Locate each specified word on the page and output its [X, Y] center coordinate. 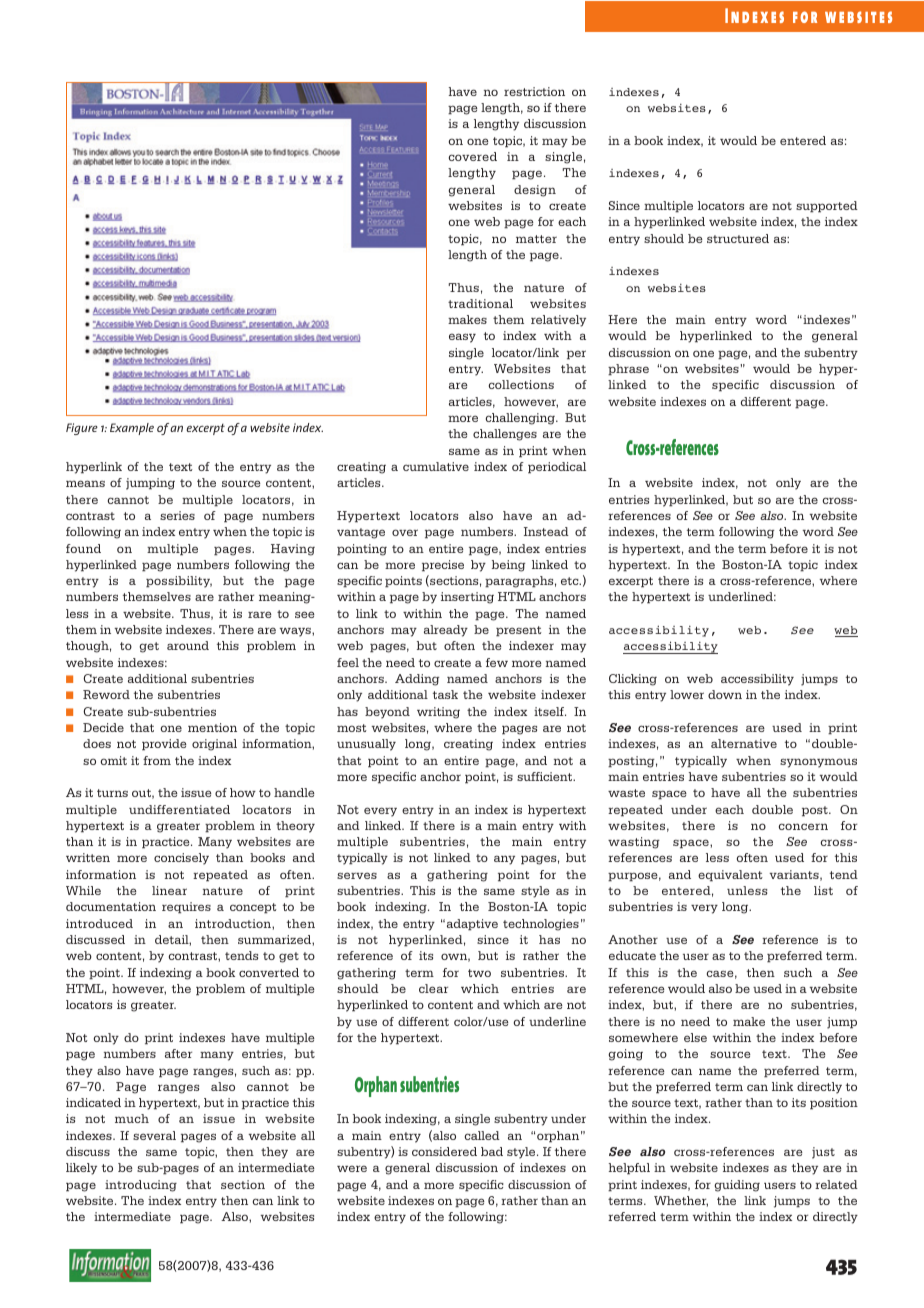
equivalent [730, 876]
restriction [534, 91]
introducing [141, 1186]
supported [827, 207]
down [725, 694]
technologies [541, 925]
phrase [628, 370]
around [188, 645]
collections [521, 384]
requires [186, 908]
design [535, 191]
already [446, 631]
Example [132, 429]
